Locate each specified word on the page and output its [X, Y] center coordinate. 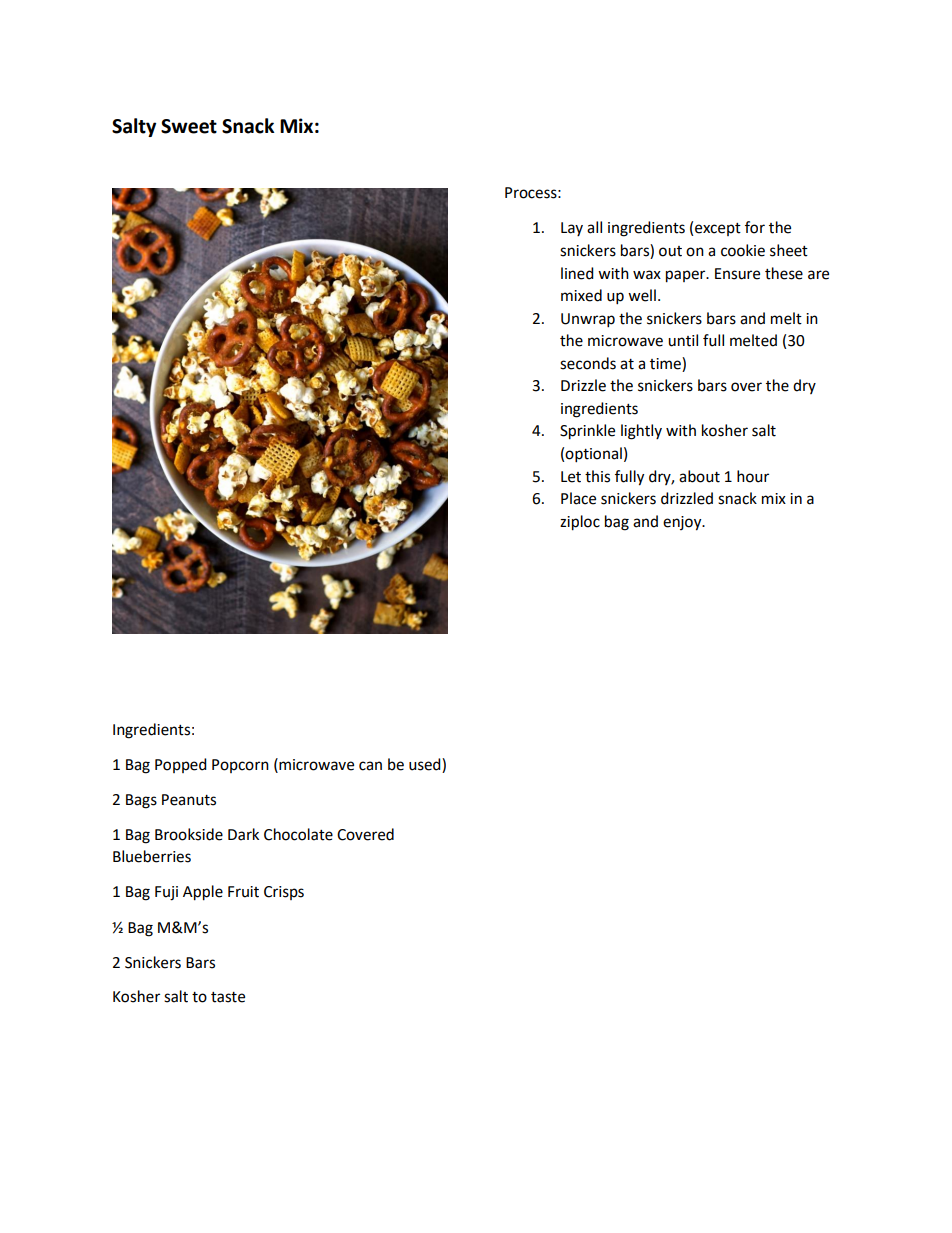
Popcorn [240, 766]
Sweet [189, 126]
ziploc [580, 523]
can [370, 766]
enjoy [683, 523]
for [755, 227]
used [426, 764]
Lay [572, 229]
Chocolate [298, 834]
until [683, 340]
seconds [588, 363]
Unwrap [588, 320]
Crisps [284, 893]
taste [228, 997]
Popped [181, 765]
